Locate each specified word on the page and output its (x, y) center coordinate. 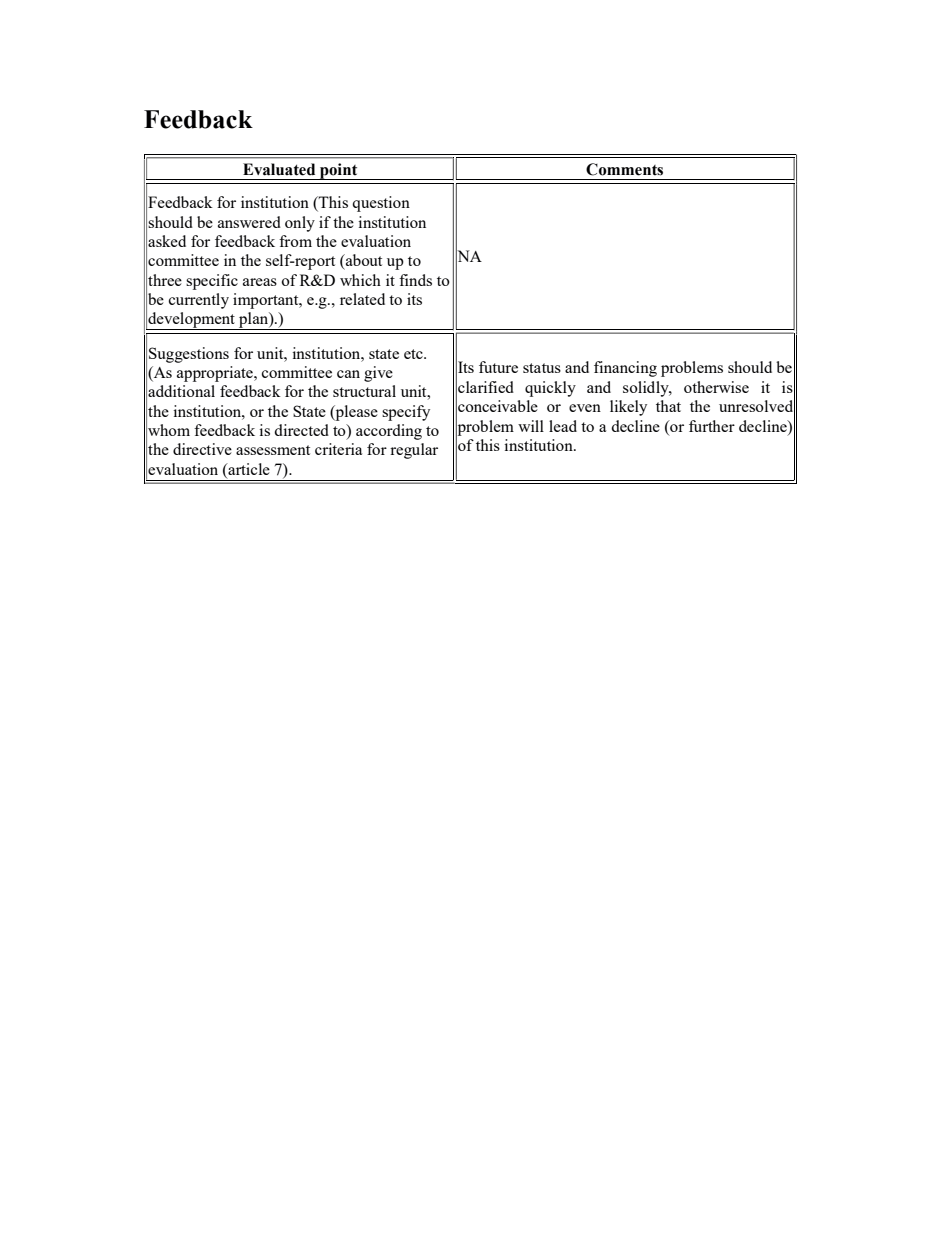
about (363, 260)
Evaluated (279, 169)
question (381, 204)
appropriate (216, 374)
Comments (624, 169)
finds (415, 280)
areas (260, 282)
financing (625, 369)
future (498, 367)
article (248, 469)
